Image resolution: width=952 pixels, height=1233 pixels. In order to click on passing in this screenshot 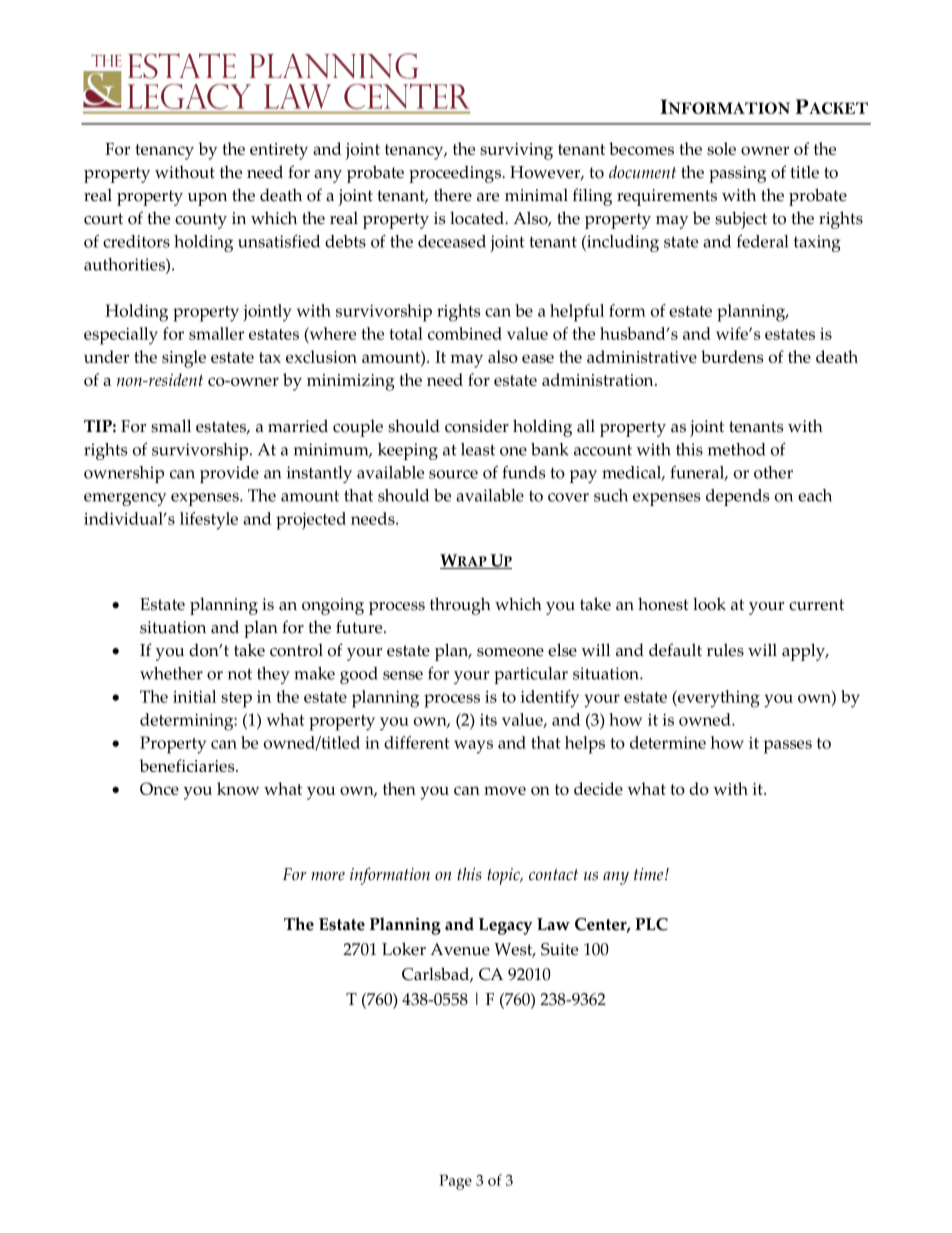, I will do `click(737, 174)`.
